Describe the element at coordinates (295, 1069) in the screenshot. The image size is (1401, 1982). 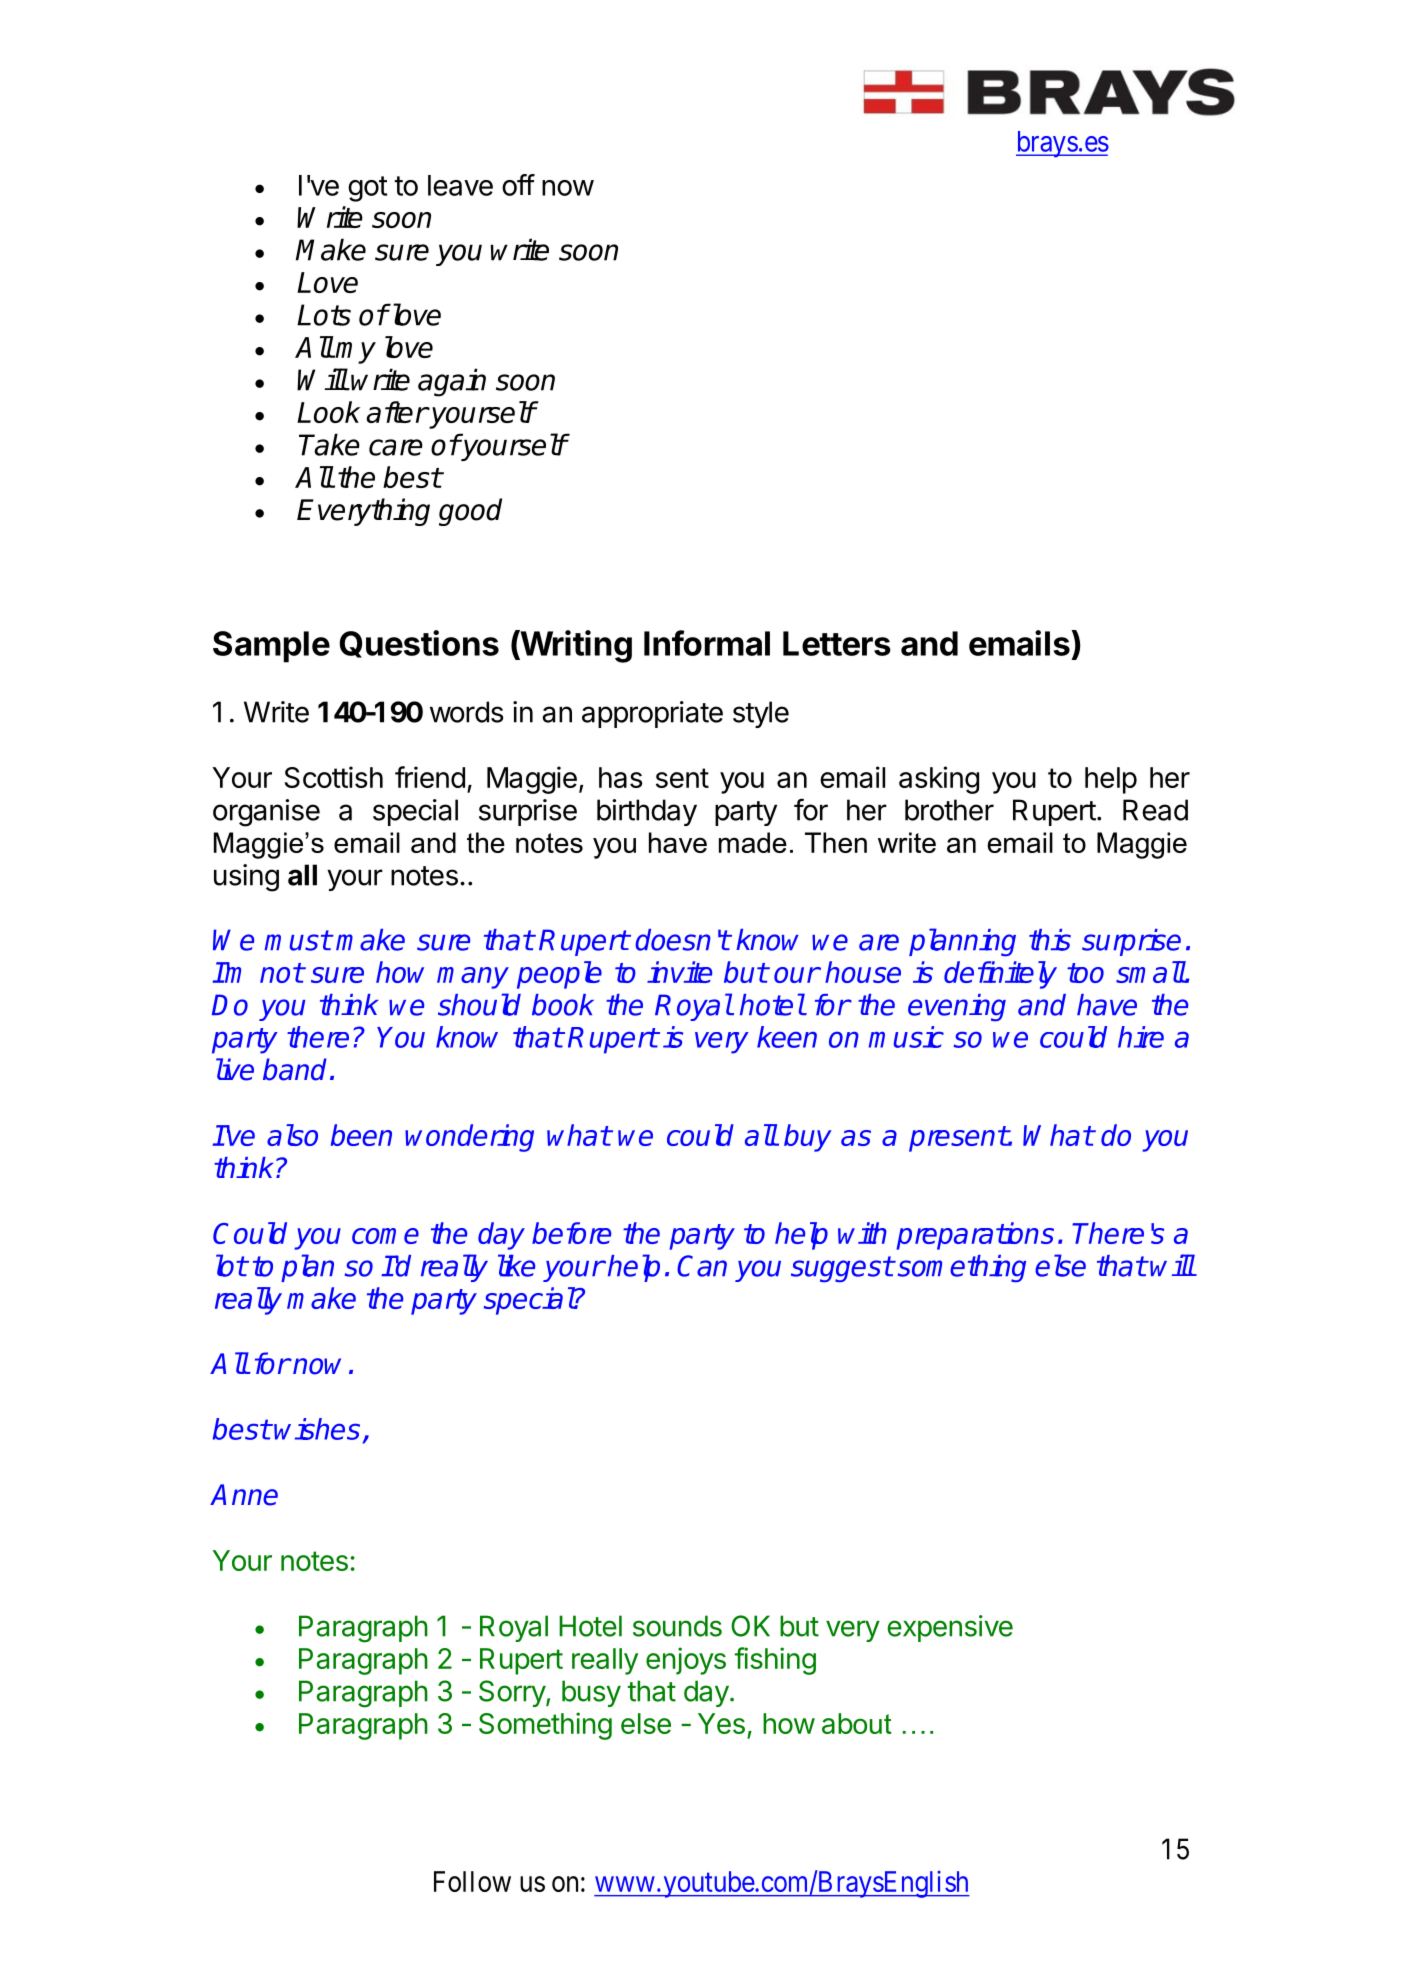
I see `band` at that location.
